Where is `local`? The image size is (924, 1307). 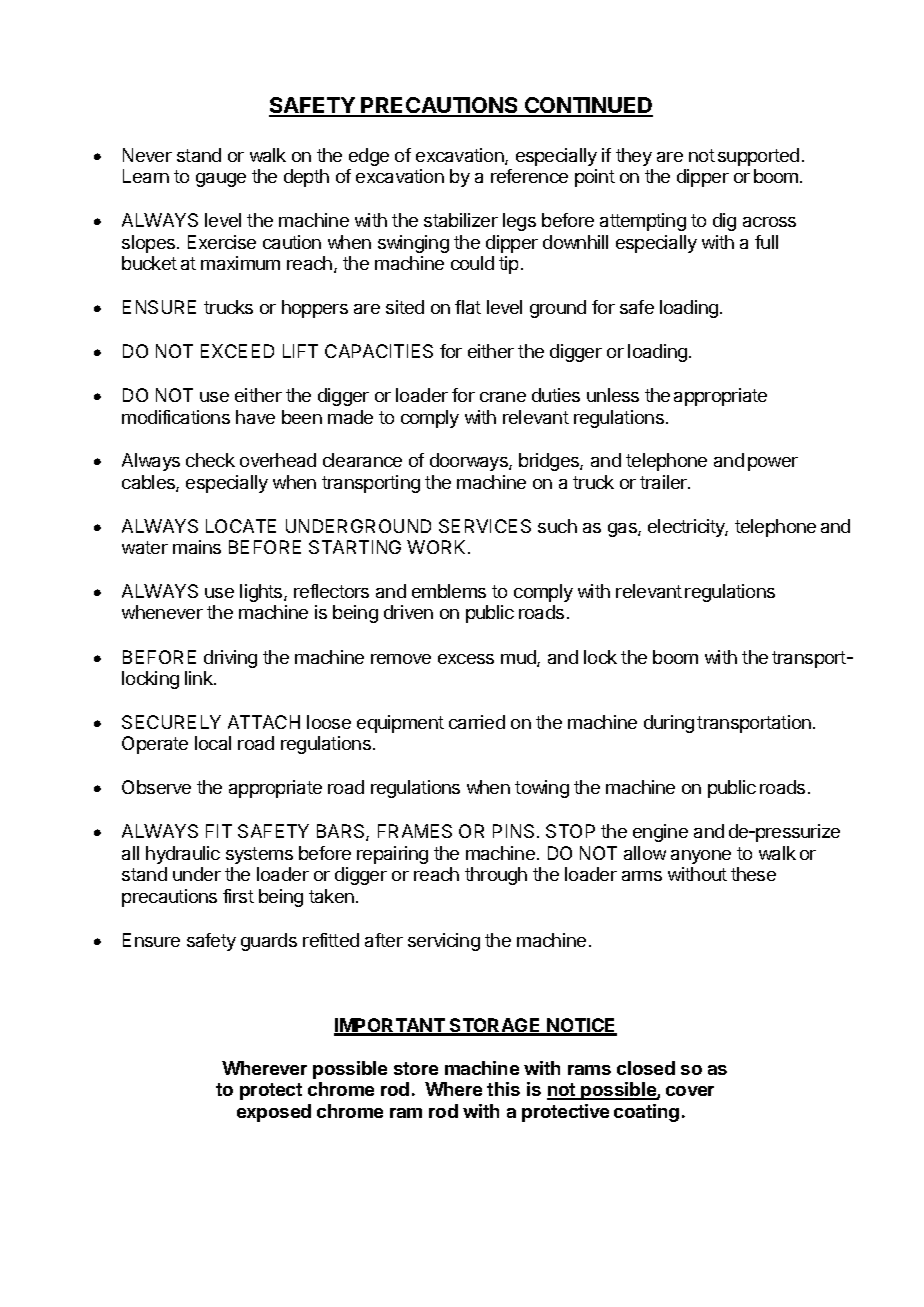 local is located at coordinates (213, 743).
